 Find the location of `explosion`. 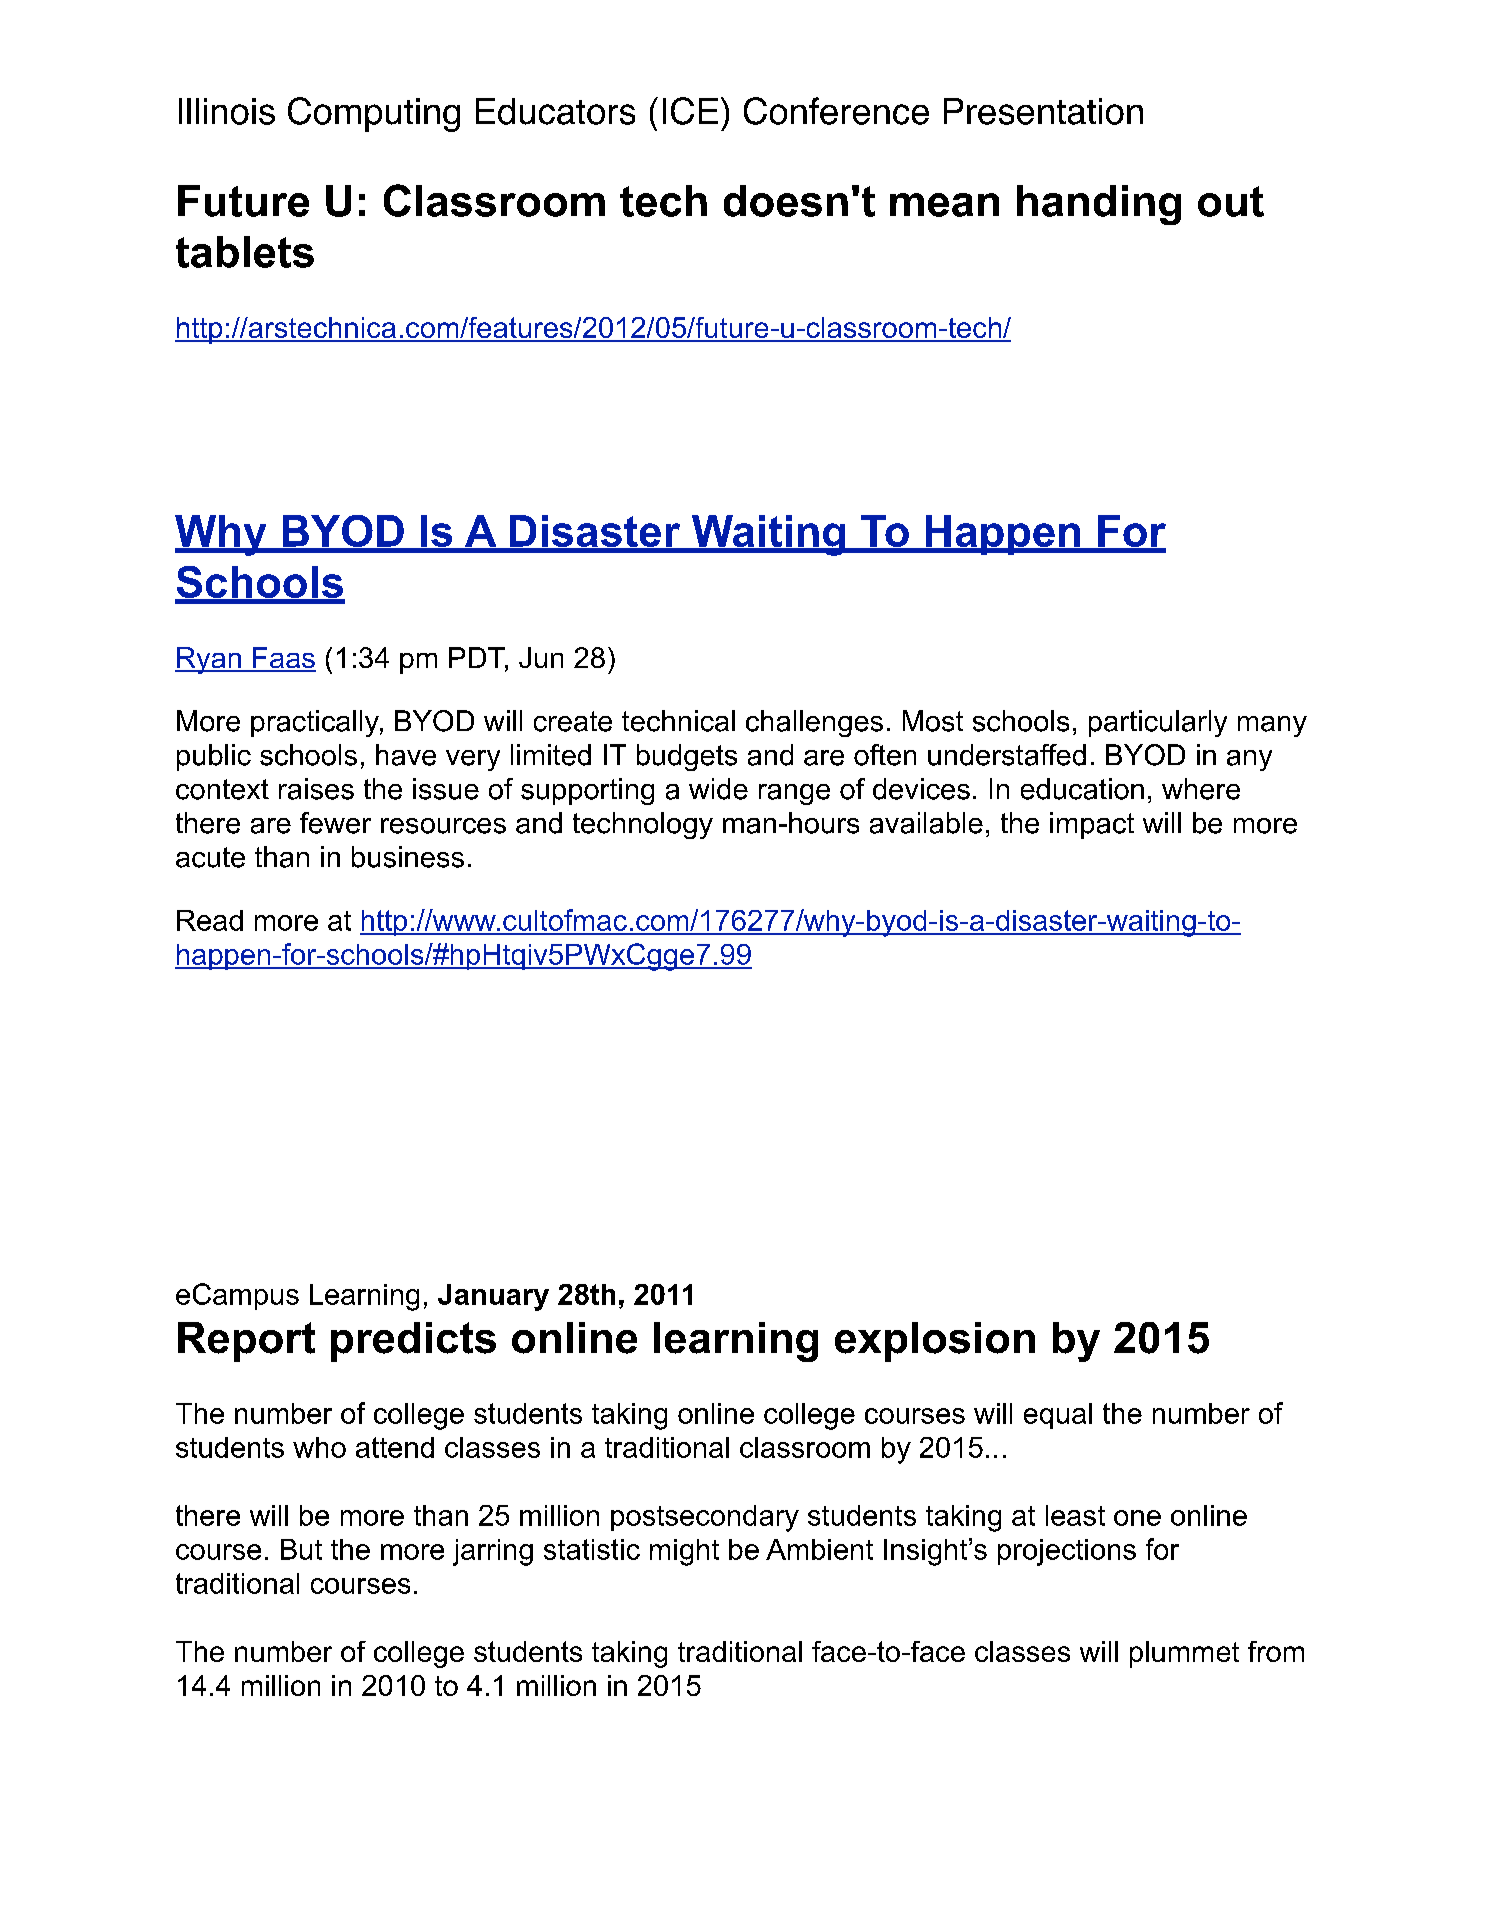

explosion is located at coordinates (935, 1342).
